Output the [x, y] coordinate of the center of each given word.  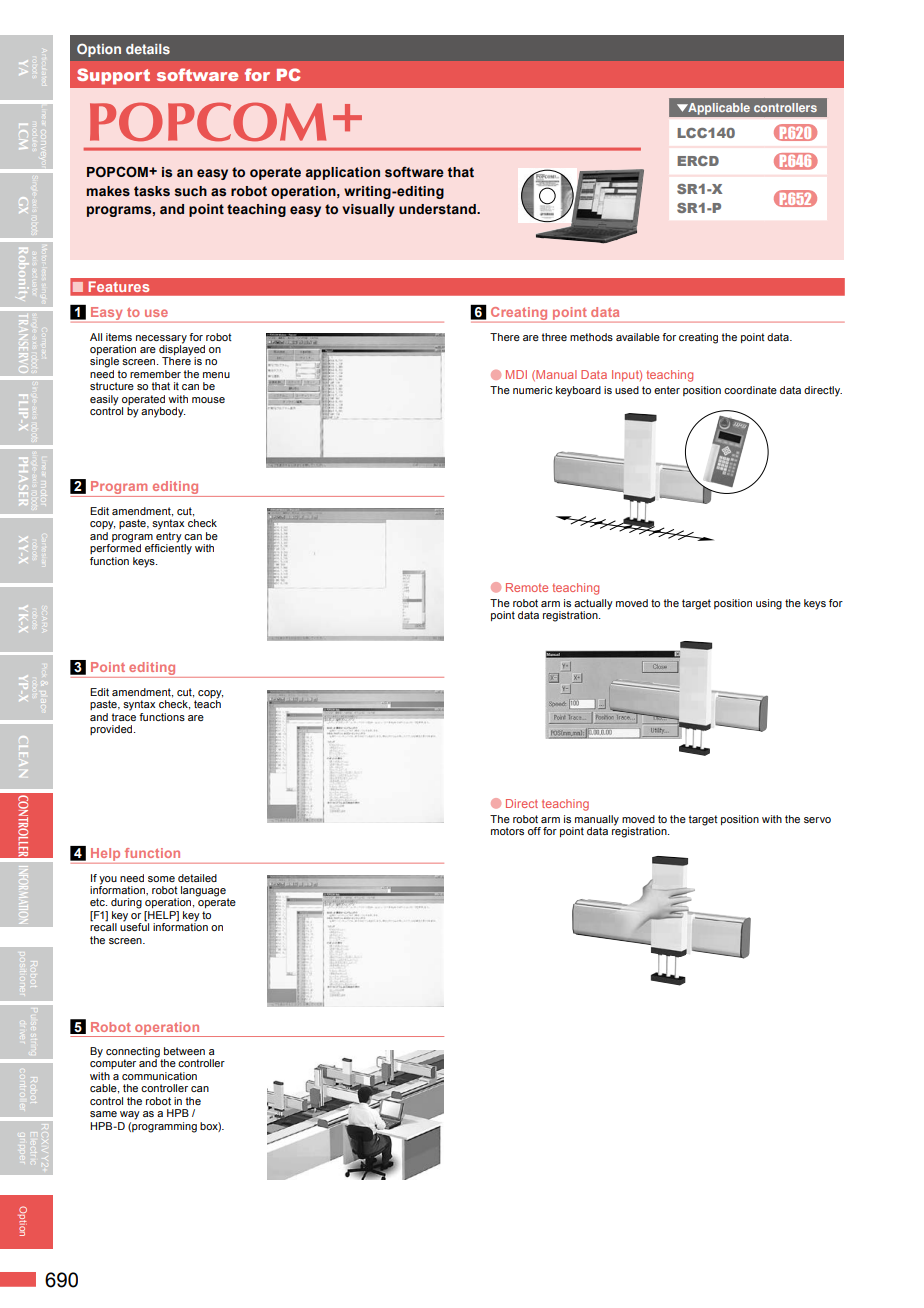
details [148, 49]
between [184, 1051]
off [534, 831]
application [343, 173]
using [769, 604]
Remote [527, 587]
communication [159, 1076]
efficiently [168, 548]
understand [438, 209]
